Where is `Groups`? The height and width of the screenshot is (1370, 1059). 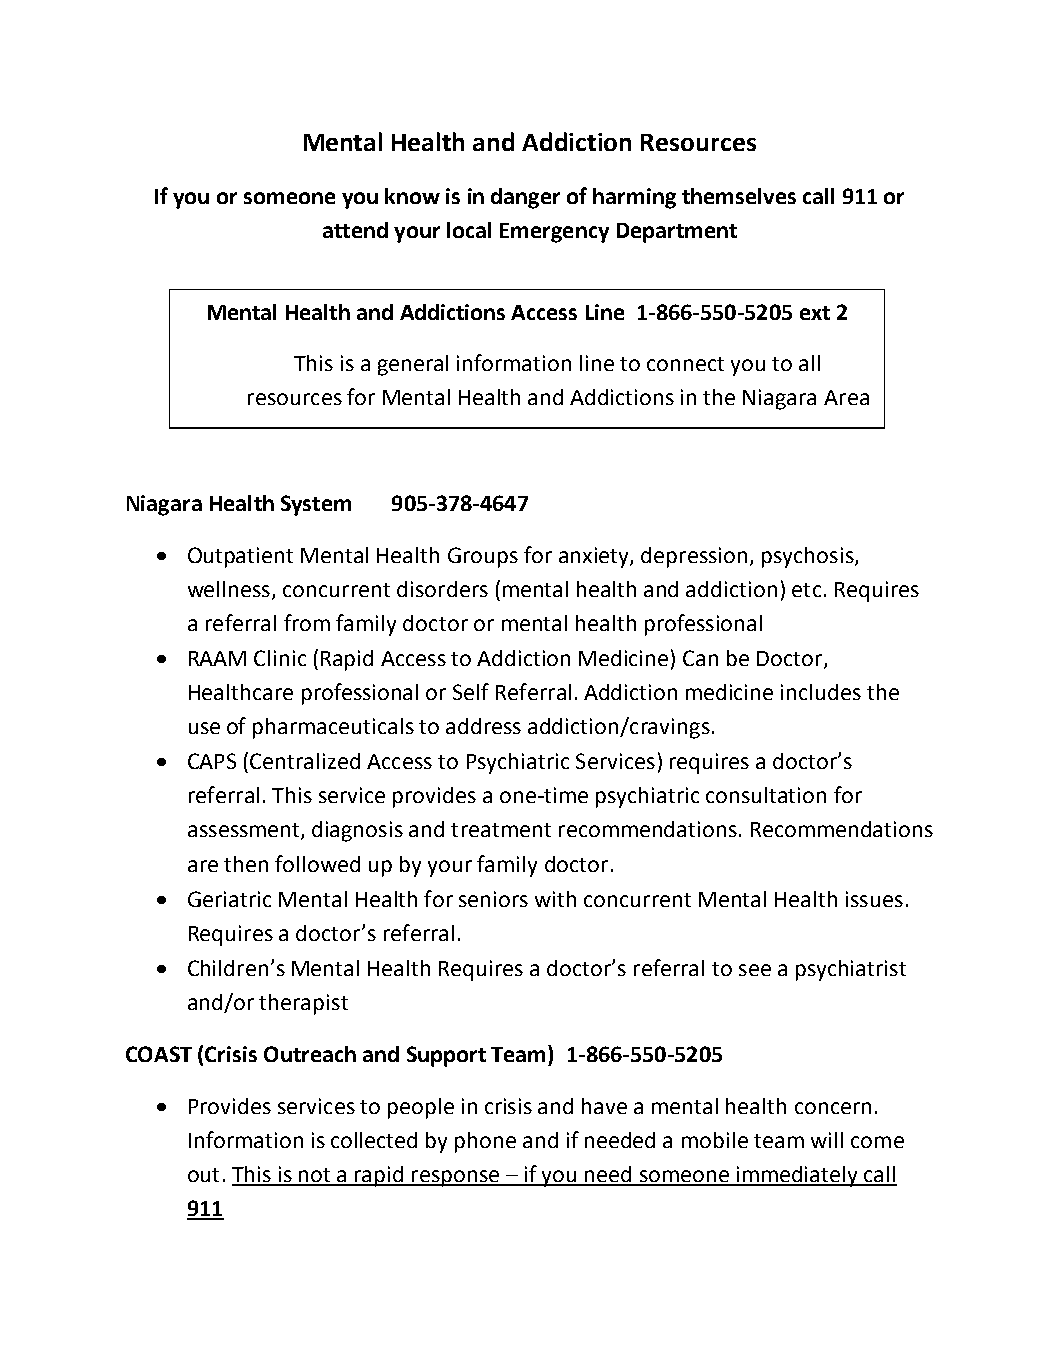
Groups is located at coordinates (483, 557).
